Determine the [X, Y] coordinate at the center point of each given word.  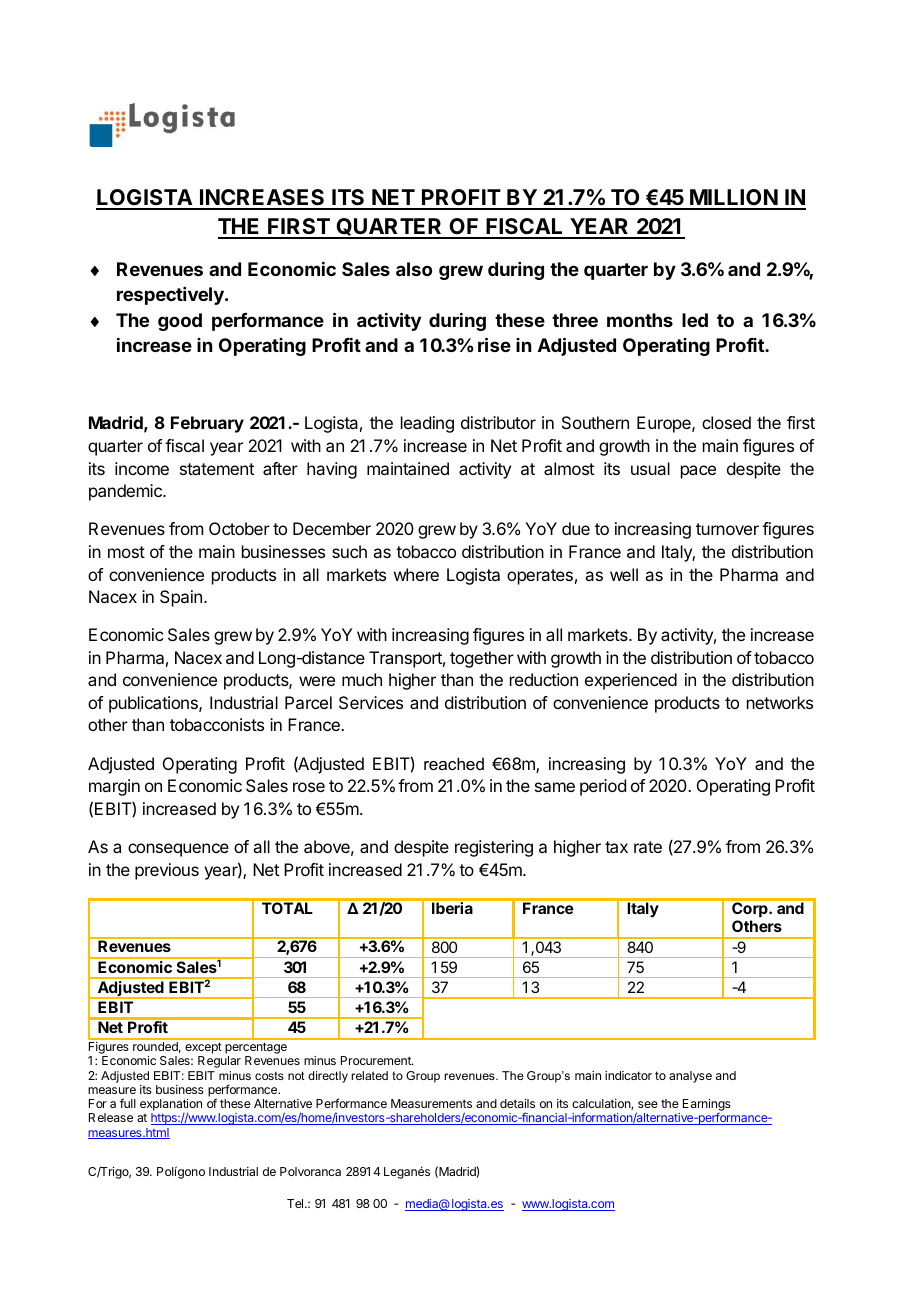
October [239, 528]
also [414, 269]
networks [780, 702]
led [695, 320]
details [517, 1103]
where [416, 574]
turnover [727, 529]
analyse [690, 1077]
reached [454, 763]
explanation [171, 1105]
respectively [171, 296]
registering [494, 848]
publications [154, 704]
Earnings [707, 1106]
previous [167, 871]
